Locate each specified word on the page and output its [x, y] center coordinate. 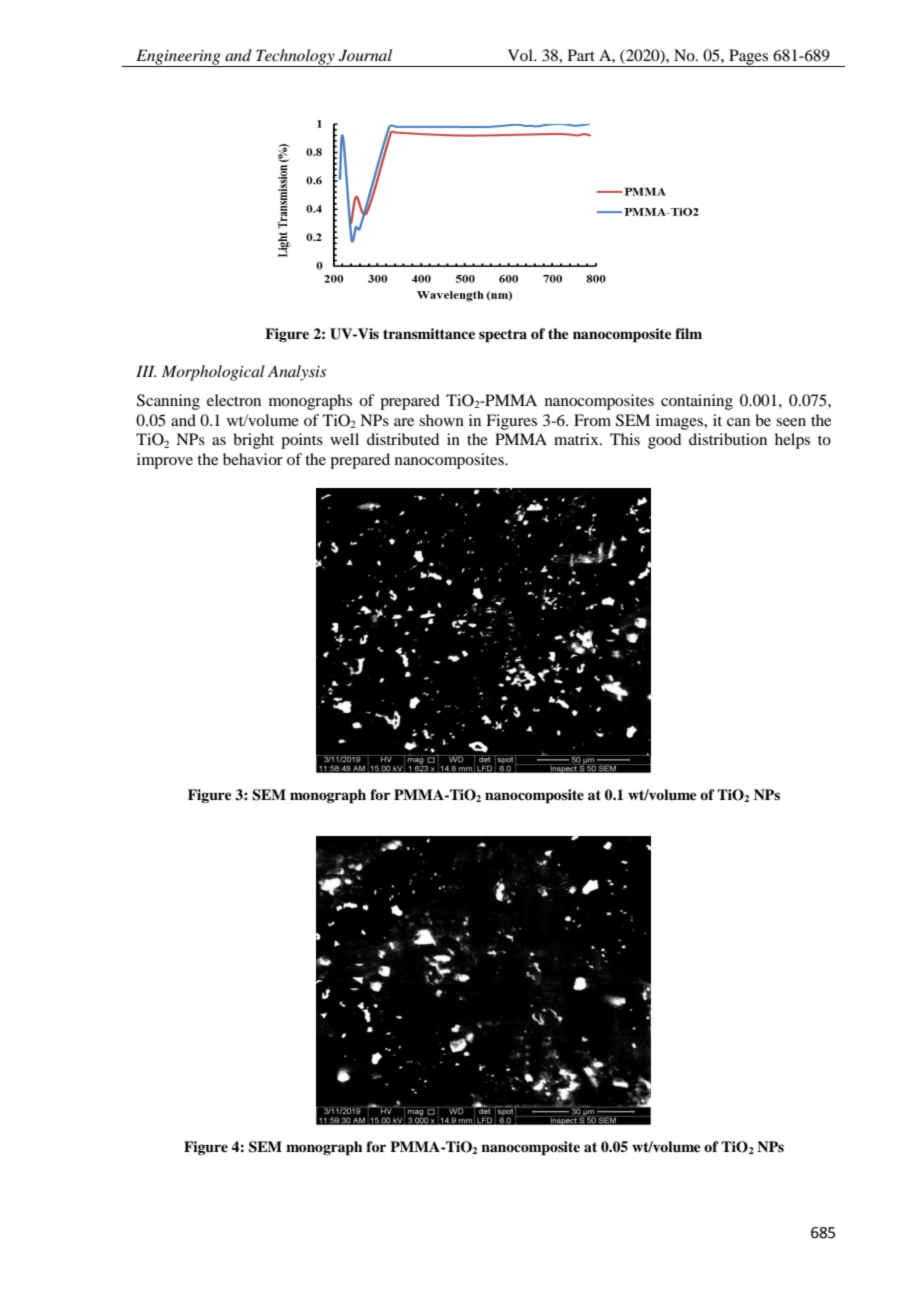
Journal [365, 55]
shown [441, 420]
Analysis [297, 373]
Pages [749, 58]
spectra [503, 336]
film [688, 333]
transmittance [429, 333]
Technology [295, 58]
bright [253, 441]
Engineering [178, 58]
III [146, 371]
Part [581, 55]
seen [791, 422]
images [681, 422]
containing [697, 402]
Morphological [213, 373]
